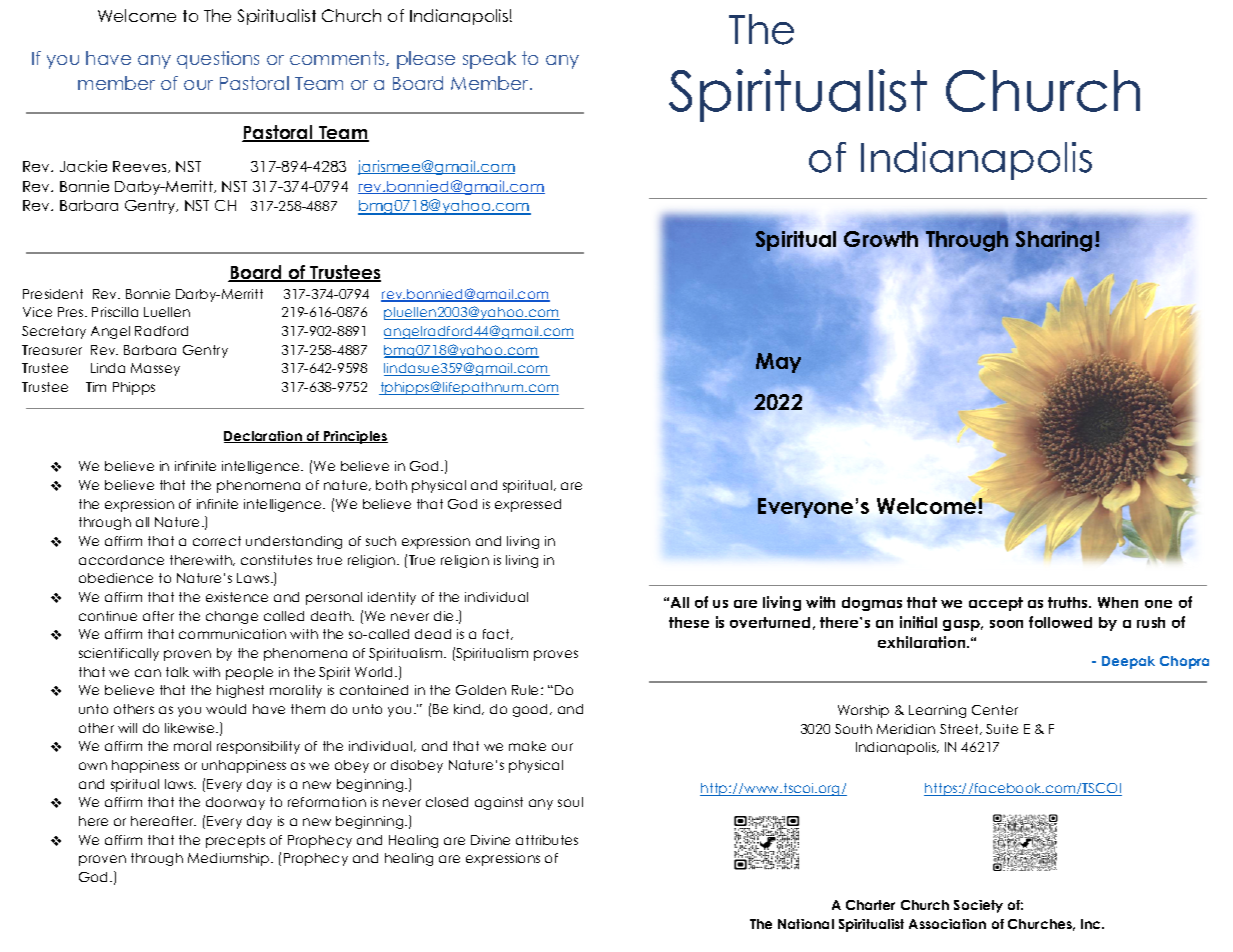 The width and height of the document is (1233, 952). I want to click on truths, so click(1069, 602).
